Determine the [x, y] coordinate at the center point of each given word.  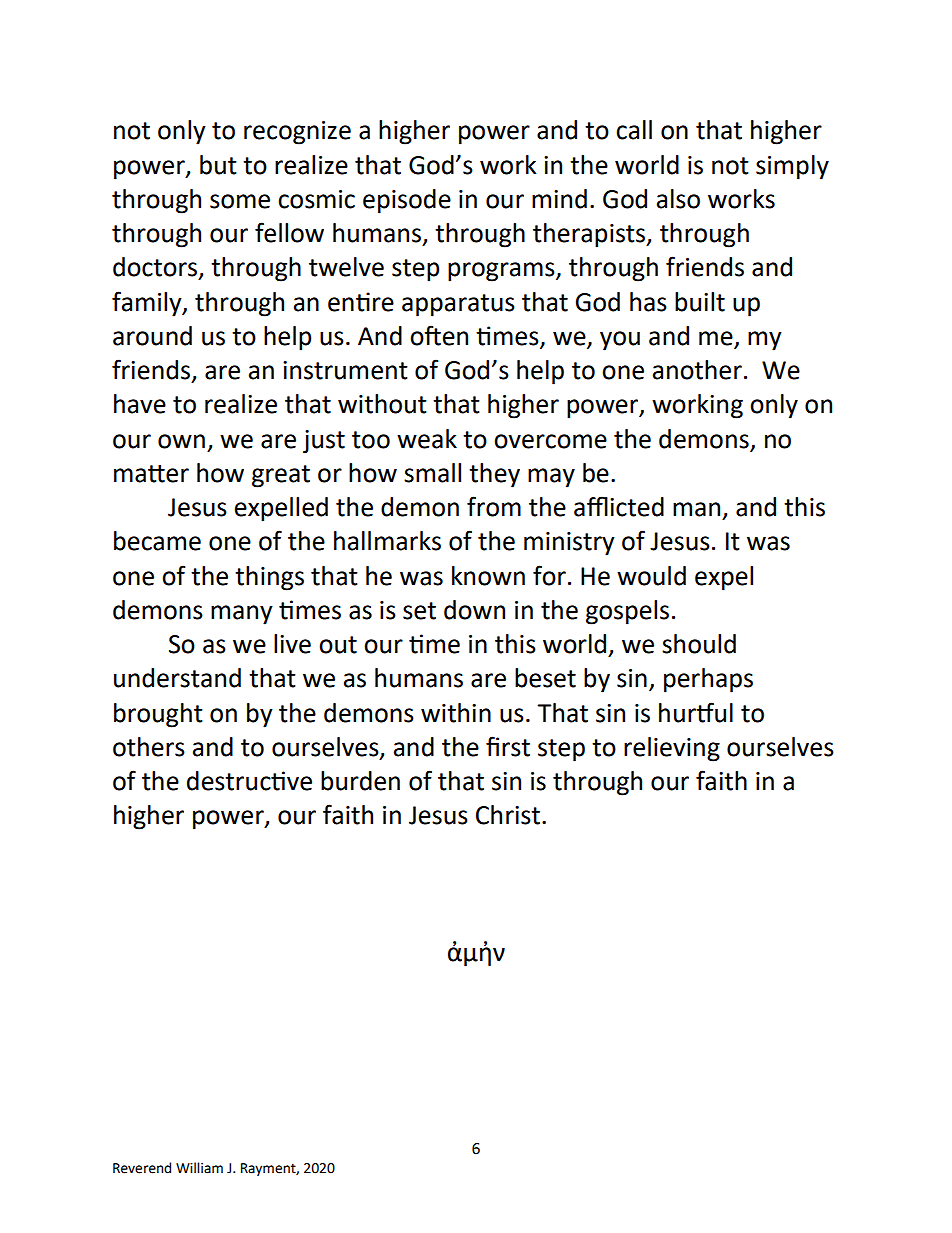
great [281, 476]
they [494, 475]
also [678, 199]
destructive [249, 781]
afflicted [619, 506]
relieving [672, 749]
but [218, 165]
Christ [508, 815]
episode [407, 201]
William [199, 1168]
